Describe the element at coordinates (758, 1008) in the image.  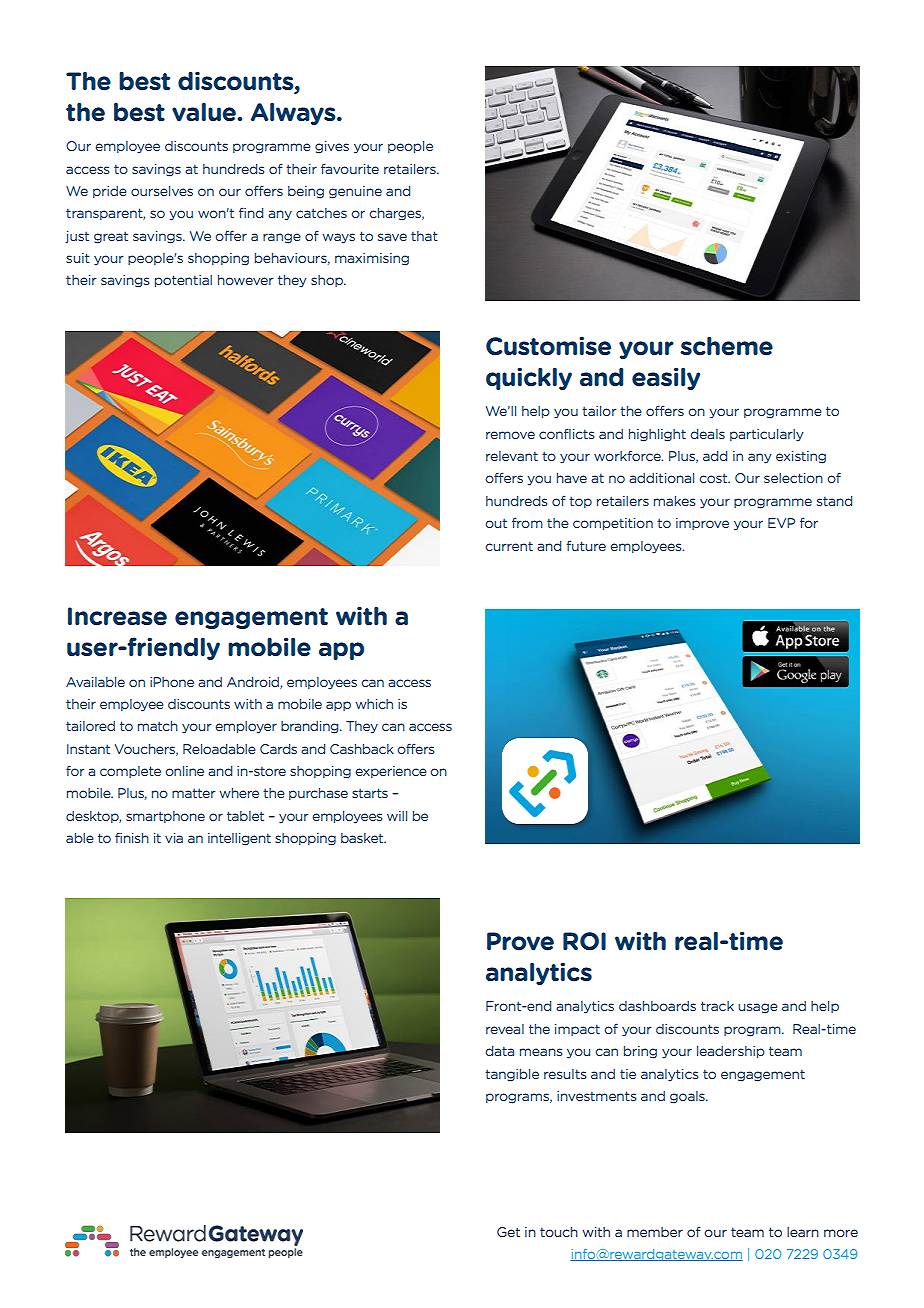
I see `usage` at that location.
